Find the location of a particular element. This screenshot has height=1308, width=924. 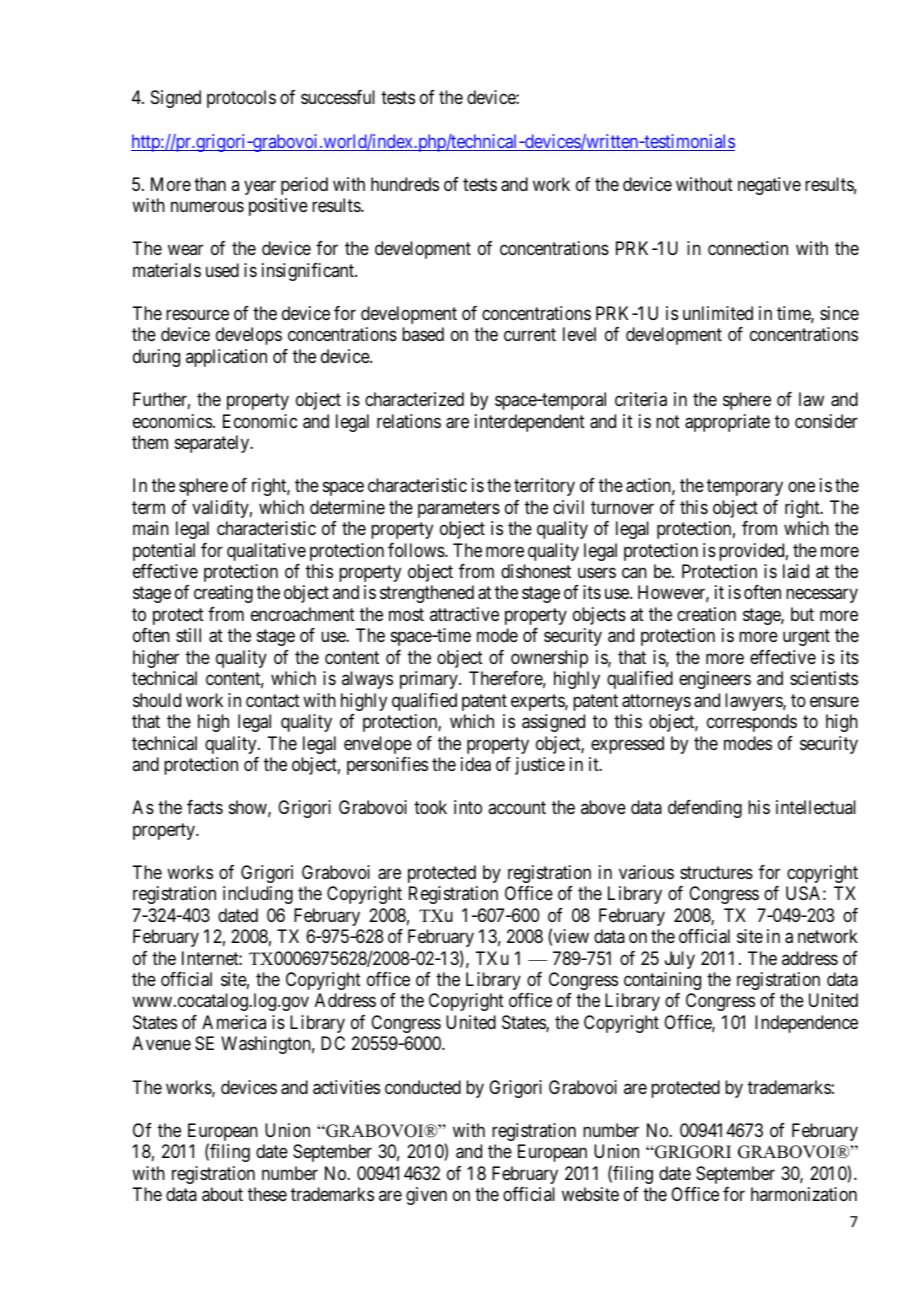

negative is located at coordinates (769, 186).
